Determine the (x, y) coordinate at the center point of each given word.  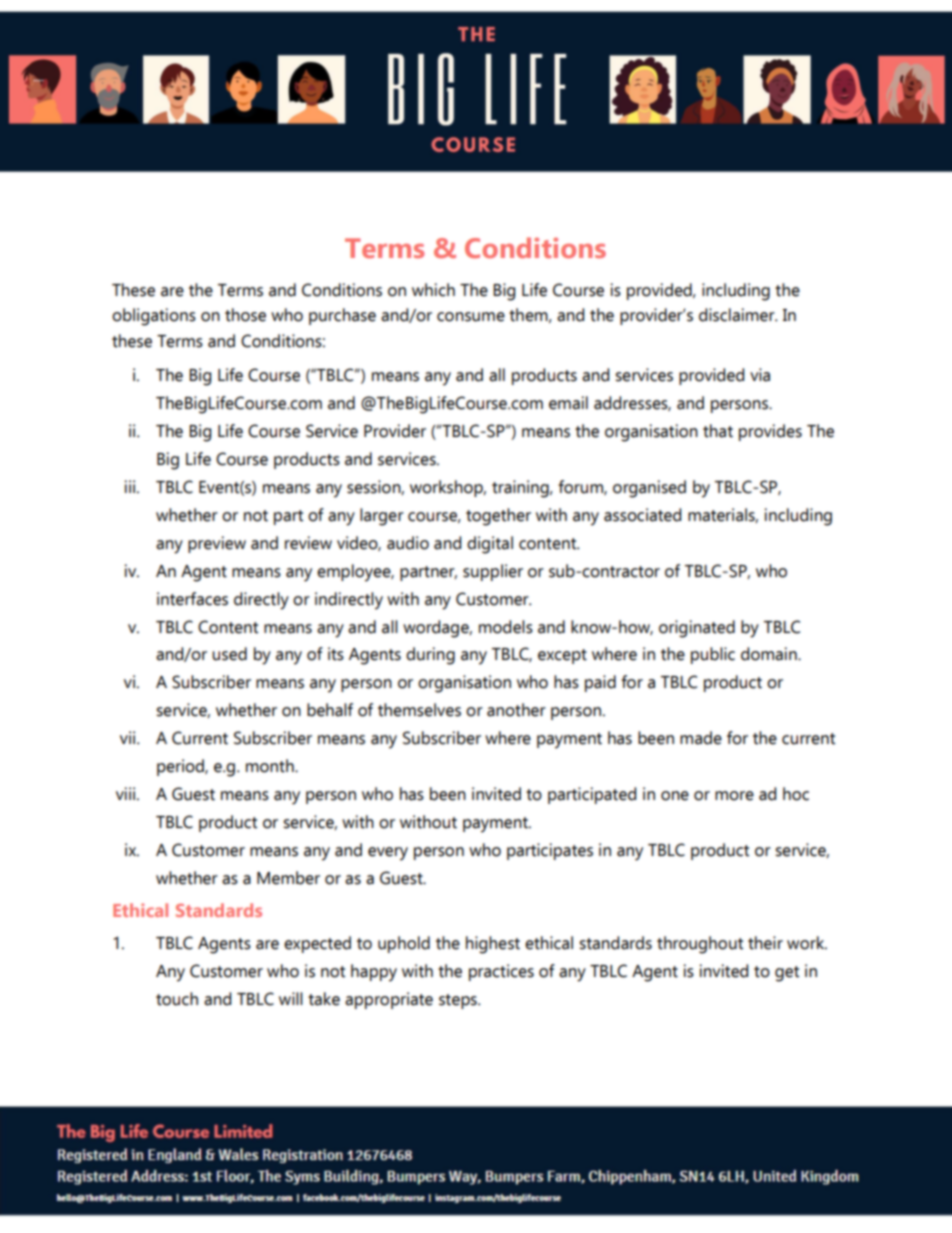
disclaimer (738, 315)
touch (177, 999)
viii (127, 793)
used (229, 654)
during (430, 656)
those (245, 315)
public (713, 655)
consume (471, 317)
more (734, 796)
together (498, 517)
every (388, 854)
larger (382, 517)
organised (649, 489)
